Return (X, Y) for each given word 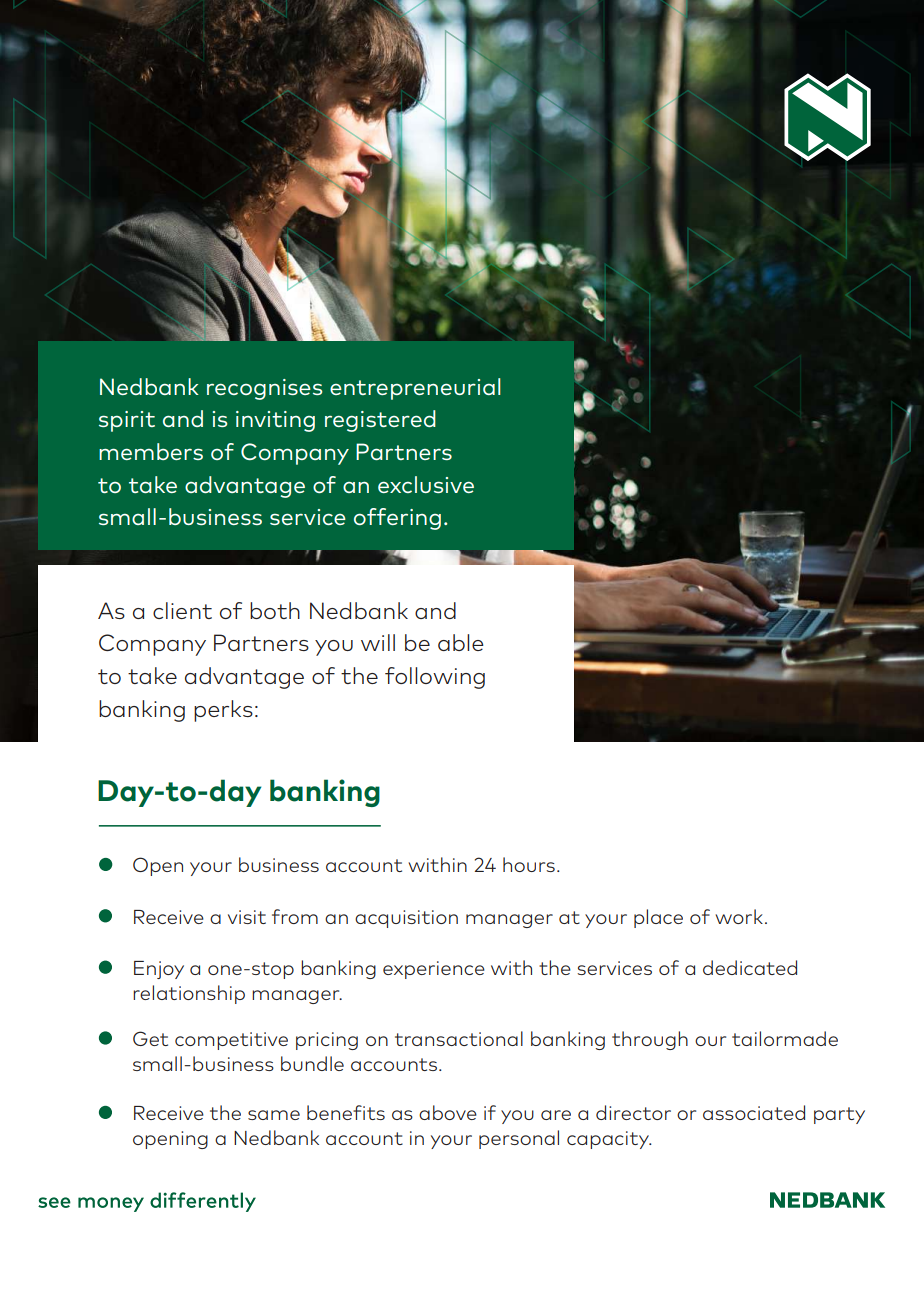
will (378, 642)
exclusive (426, 484)
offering (397, 519)
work (739, 916)
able (461, 642)
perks (223, 711)
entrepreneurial (415, 389)
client (182, 610)
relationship (189, 994)
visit (247, 917)
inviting (275, 421)
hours (529, 864)
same (274, 1115)
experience (434, 970)
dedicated (750, 967)
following (435, 678)
